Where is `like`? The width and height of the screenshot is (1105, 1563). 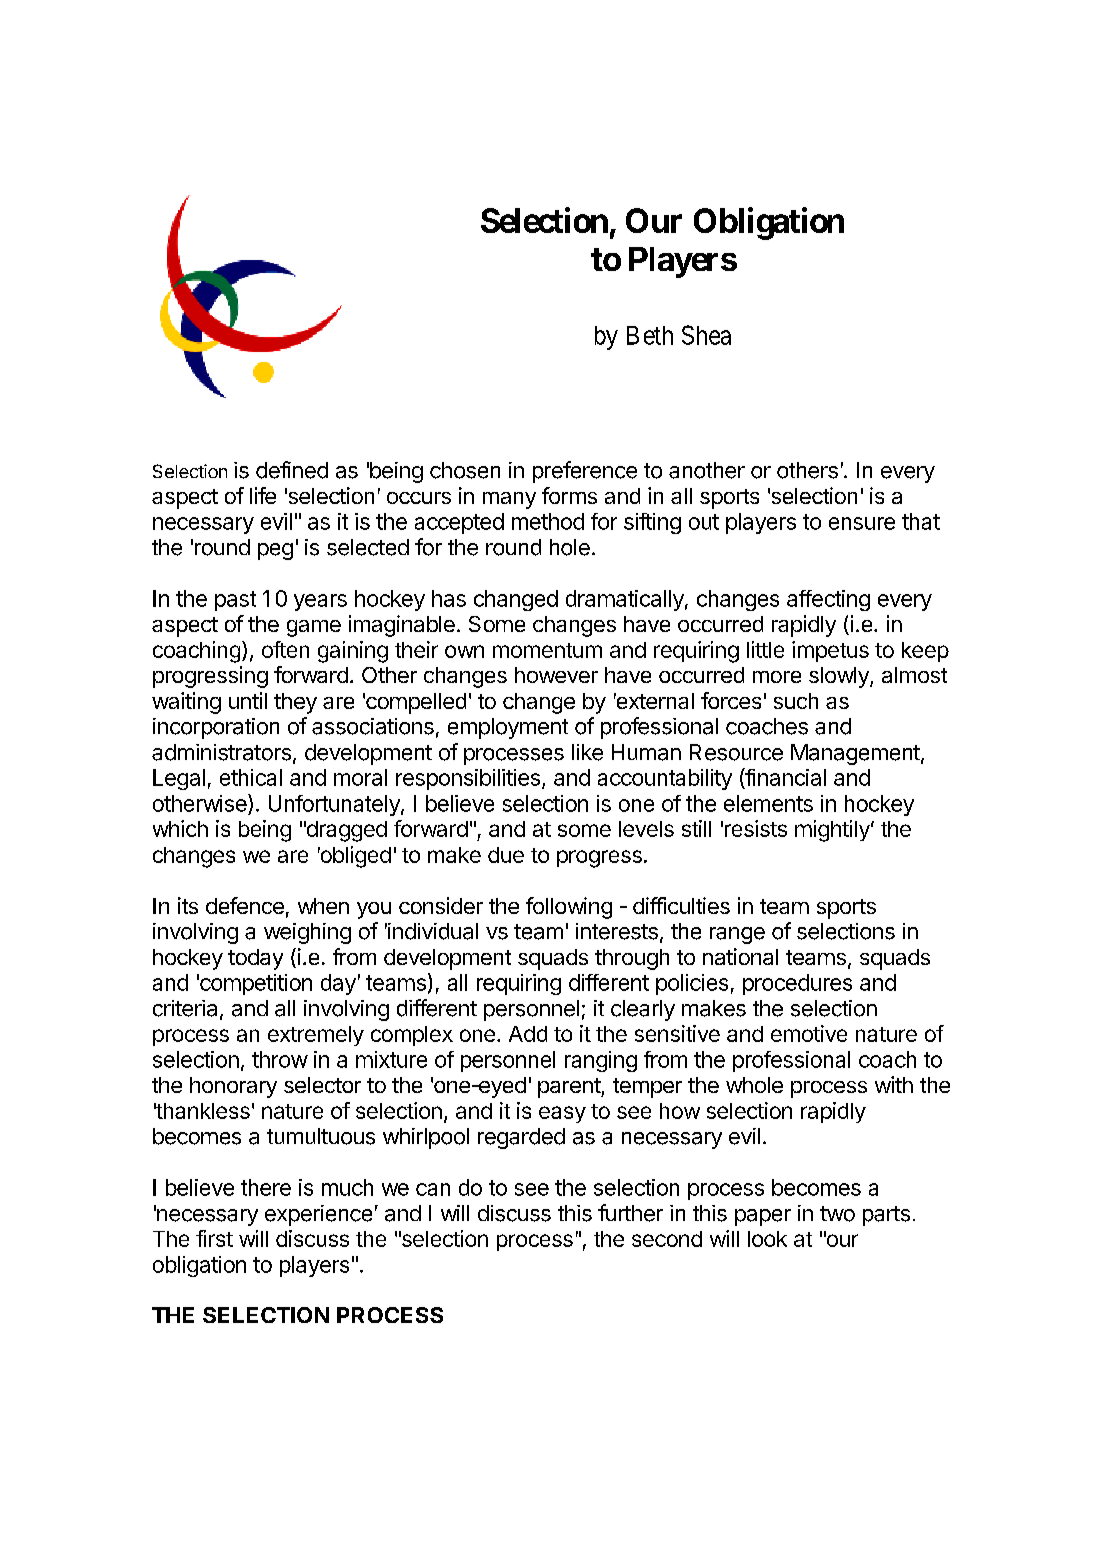 like is located at coordinates (587, 752).
